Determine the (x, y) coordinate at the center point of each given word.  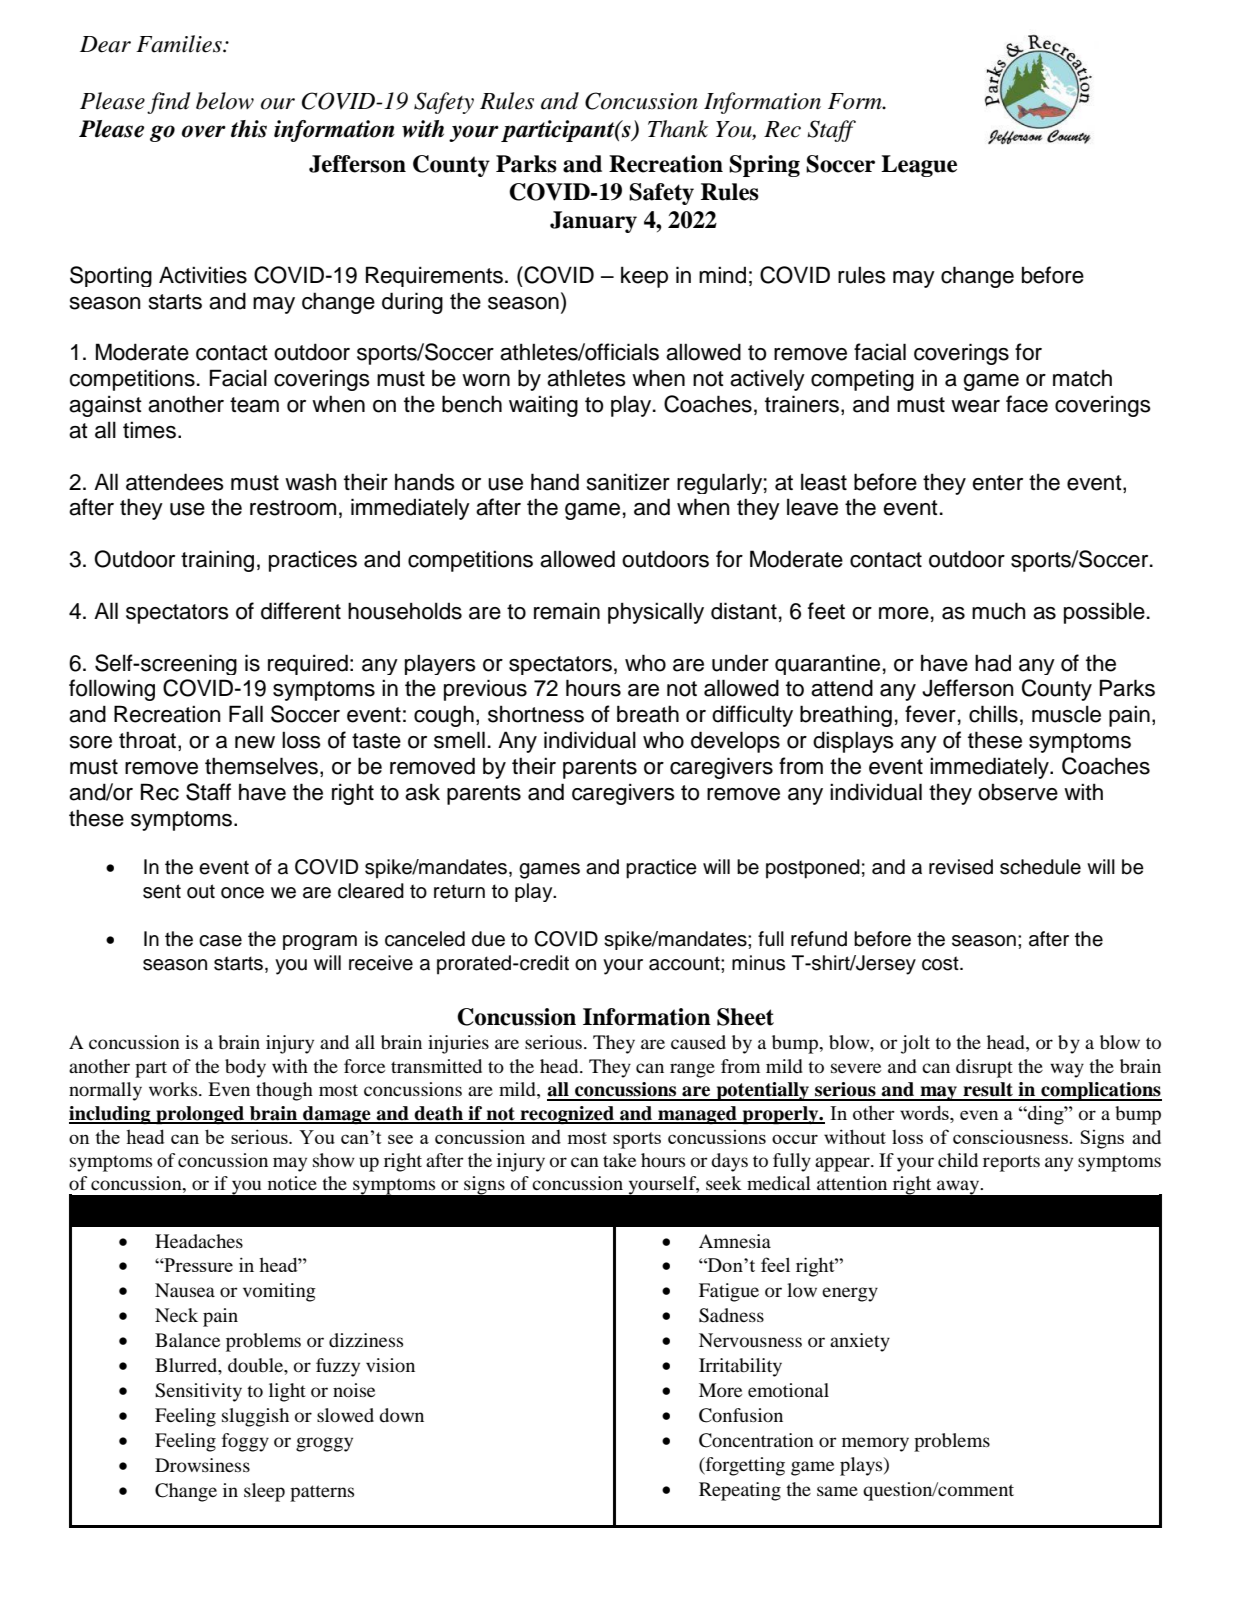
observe (1018, 792)
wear (975, 406)
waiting (543, 406)
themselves (261, 766)
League (919, 166)
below (225, 101)
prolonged (200, 1115)
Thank (678, 129)
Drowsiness (202, 1465)
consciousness (1011, 1137)
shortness (536, 714)
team (254, 405)
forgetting (744, 1466)
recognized (567, 1115)
